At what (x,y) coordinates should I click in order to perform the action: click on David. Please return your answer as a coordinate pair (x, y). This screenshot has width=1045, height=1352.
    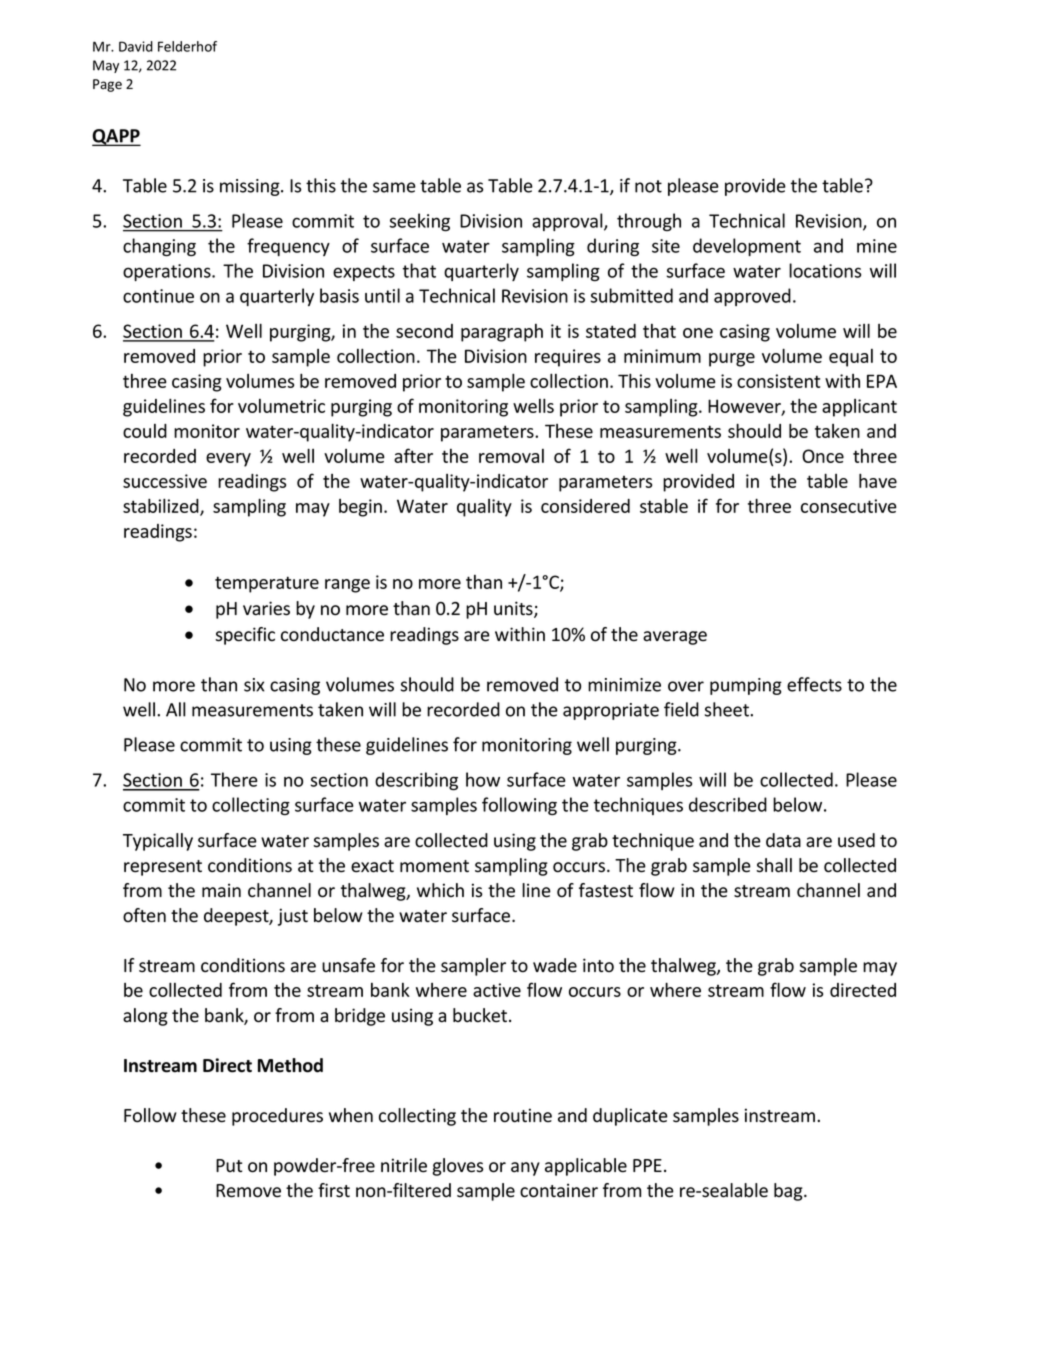
    Looking at the image, I should click on (136, 46).
